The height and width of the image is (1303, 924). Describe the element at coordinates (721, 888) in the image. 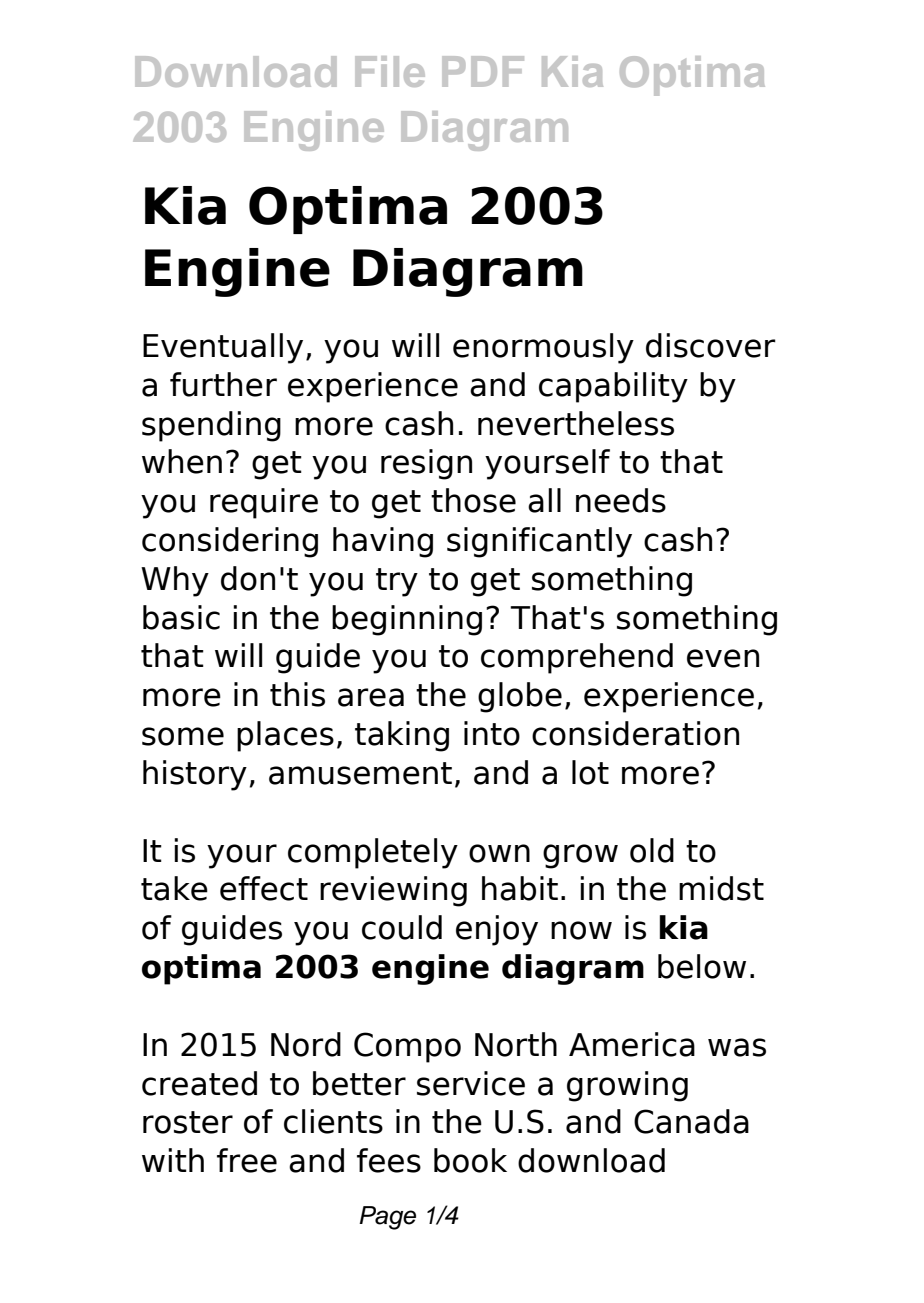

I see `midst` at that location.
